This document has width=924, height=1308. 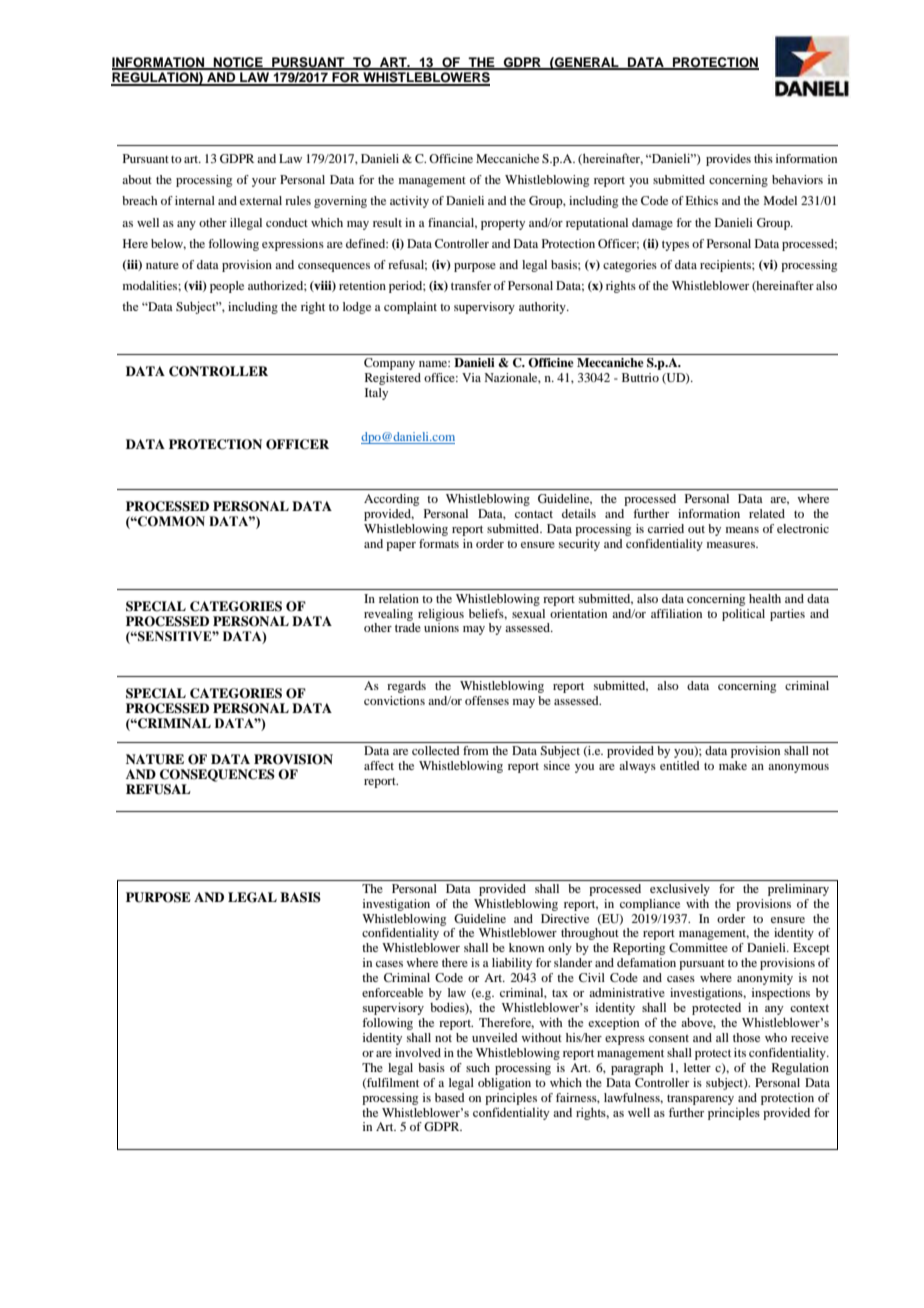 I want to click on COMMON, so click(x=170, y=521).
